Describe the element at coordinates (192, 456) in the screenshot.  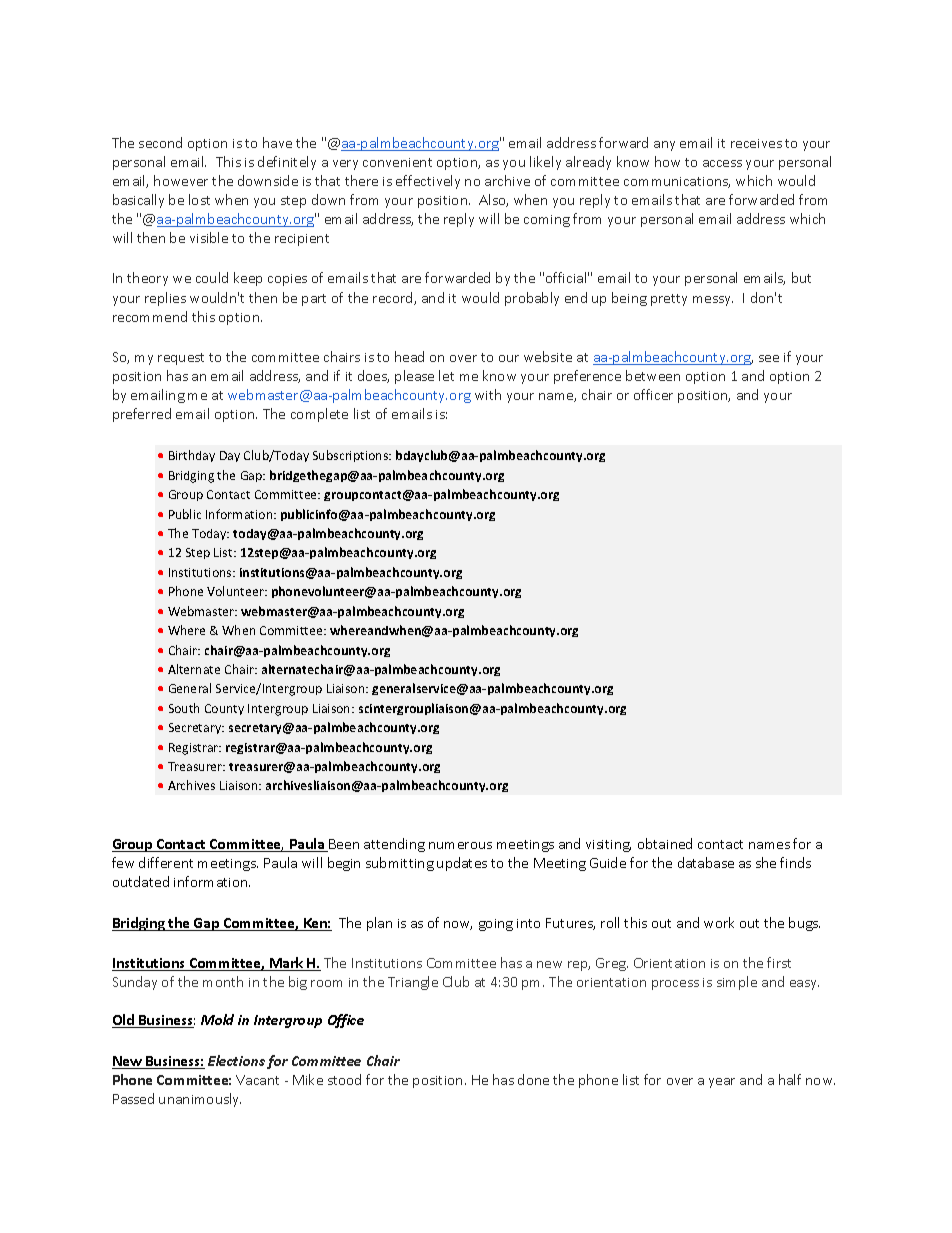
I see `Birthday` at that location.
